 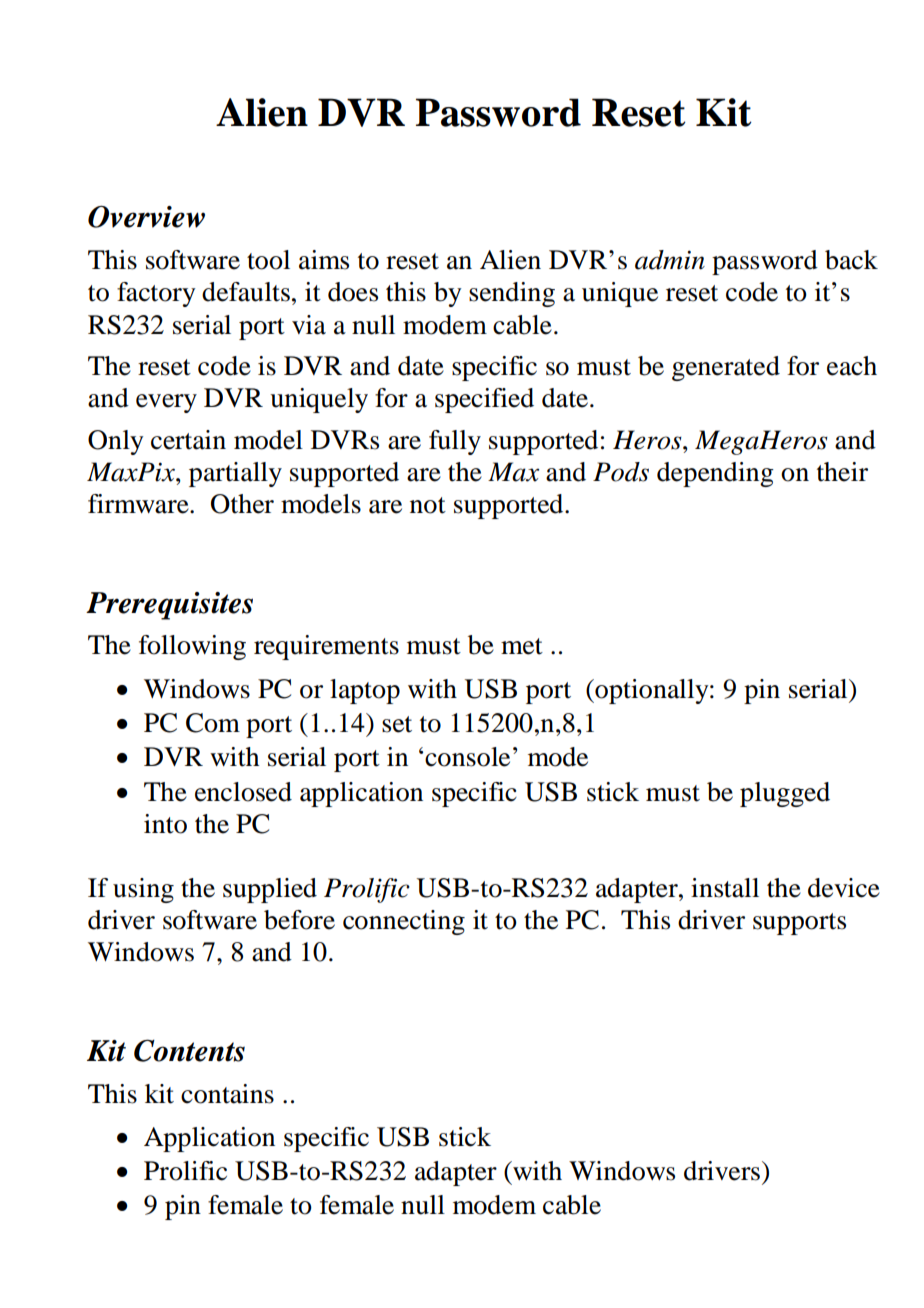 What do you see at coordinates (467, 757) in the page?
I see `console` at bounding box center [467, 757].
